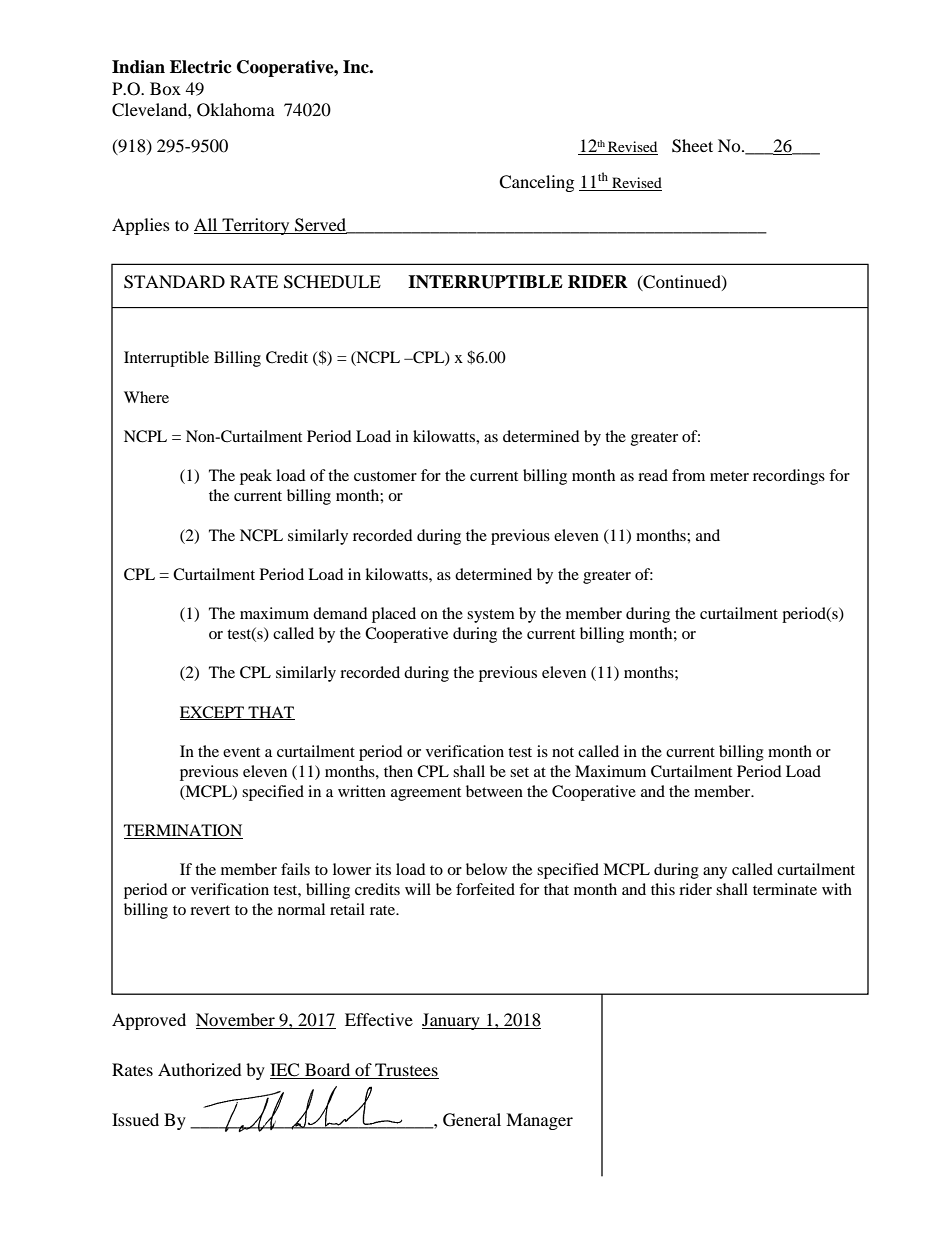 This image has width=952, height=1233. What do you see at coordinates (491, 616) in the image?
I see `system` at bounding box center [491, 616].
